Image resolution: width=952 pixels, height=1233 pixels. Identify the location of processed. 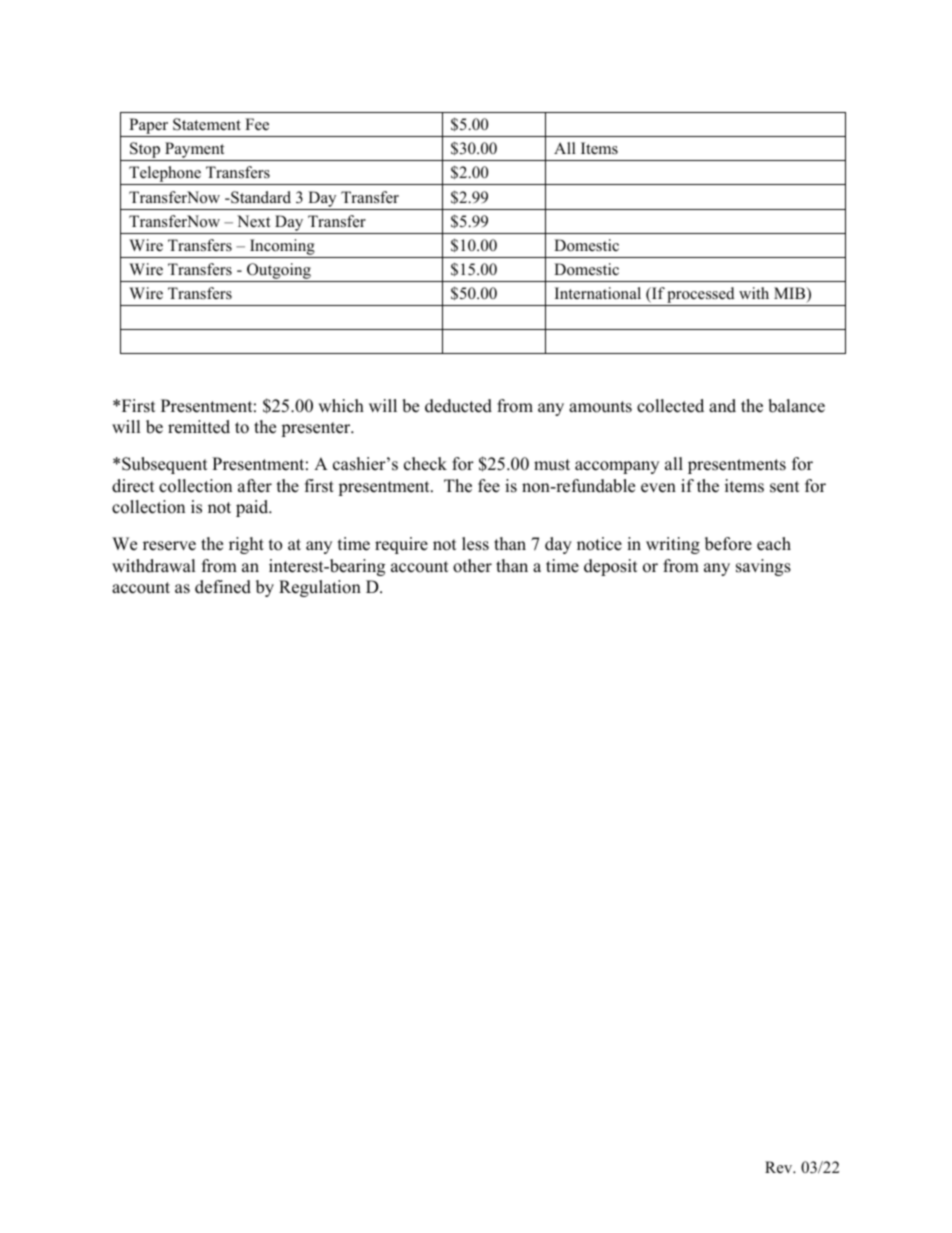
(701, 296).
